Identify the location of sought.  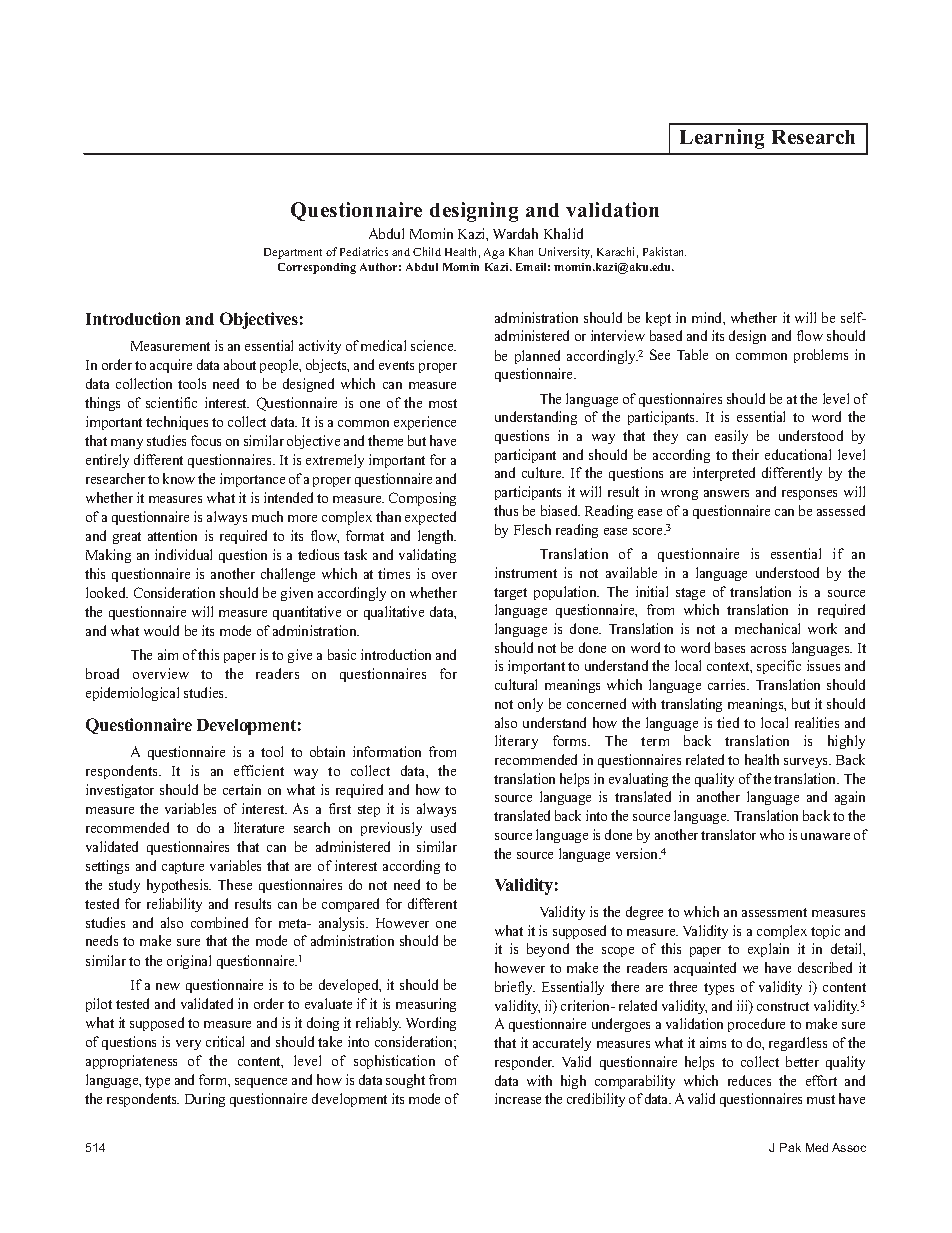
(405, 1081).
